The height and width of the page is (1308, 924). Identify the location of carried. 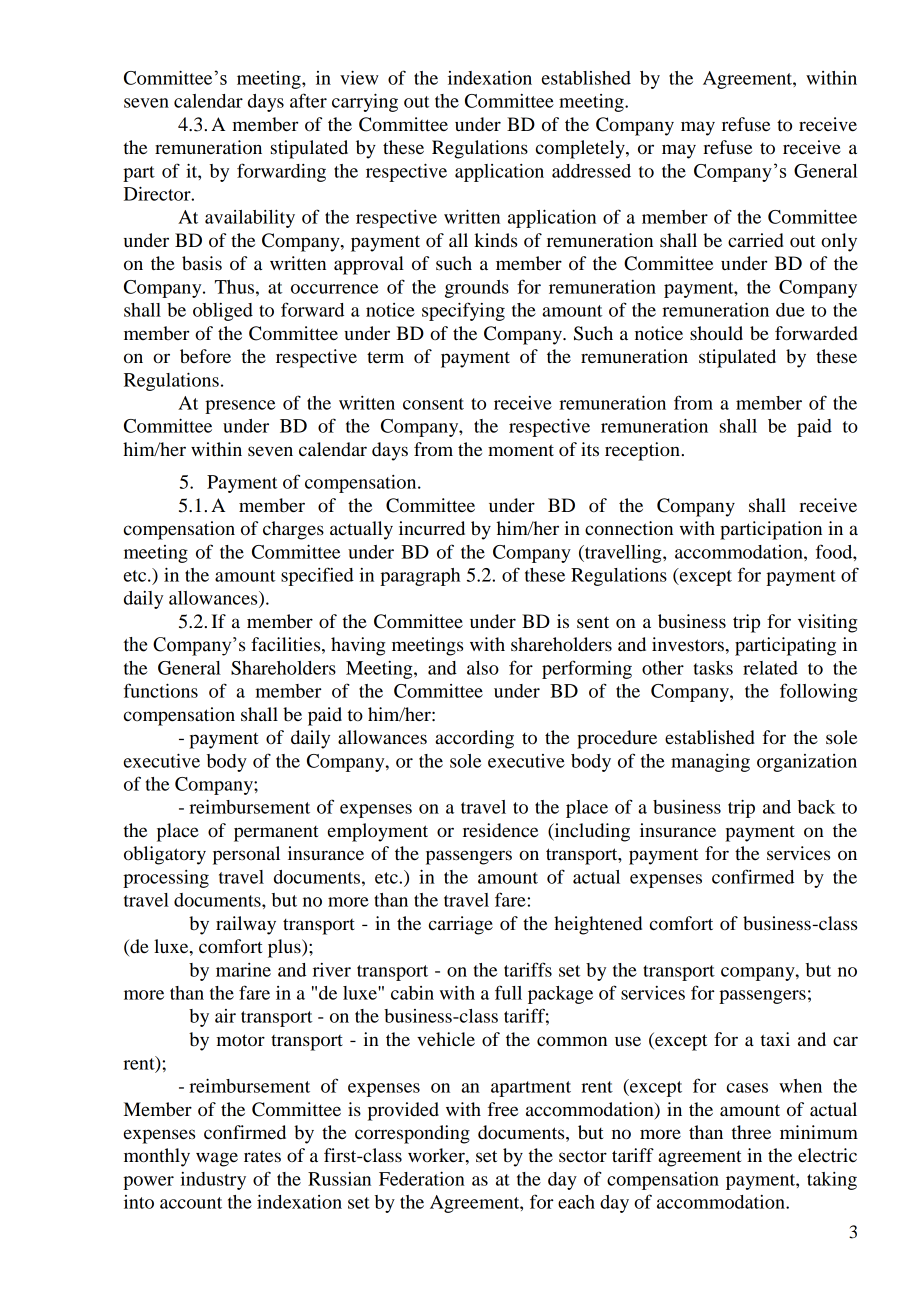
(756, 240).
